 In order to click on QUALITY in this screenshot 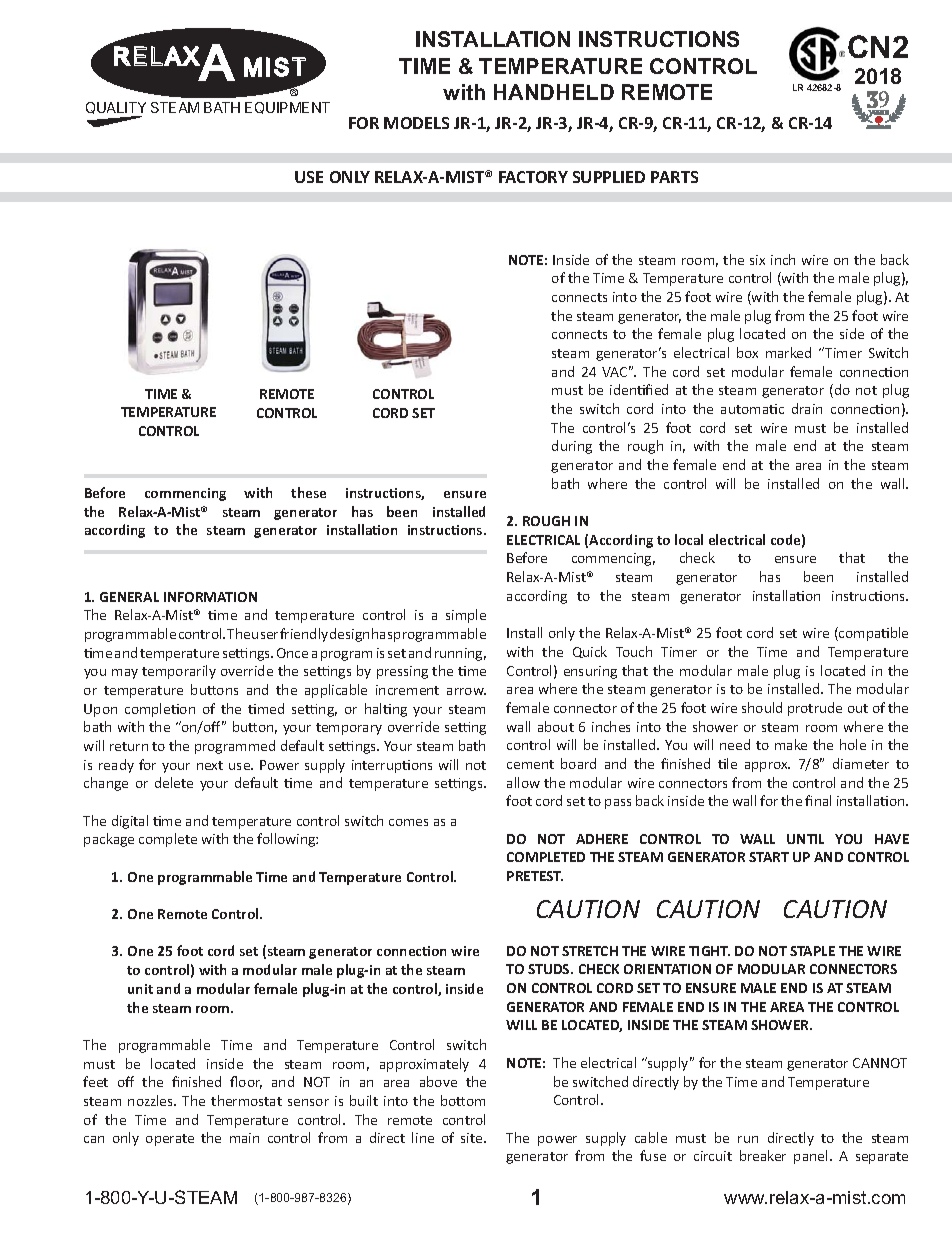, I will do `click(116, 109)`.
